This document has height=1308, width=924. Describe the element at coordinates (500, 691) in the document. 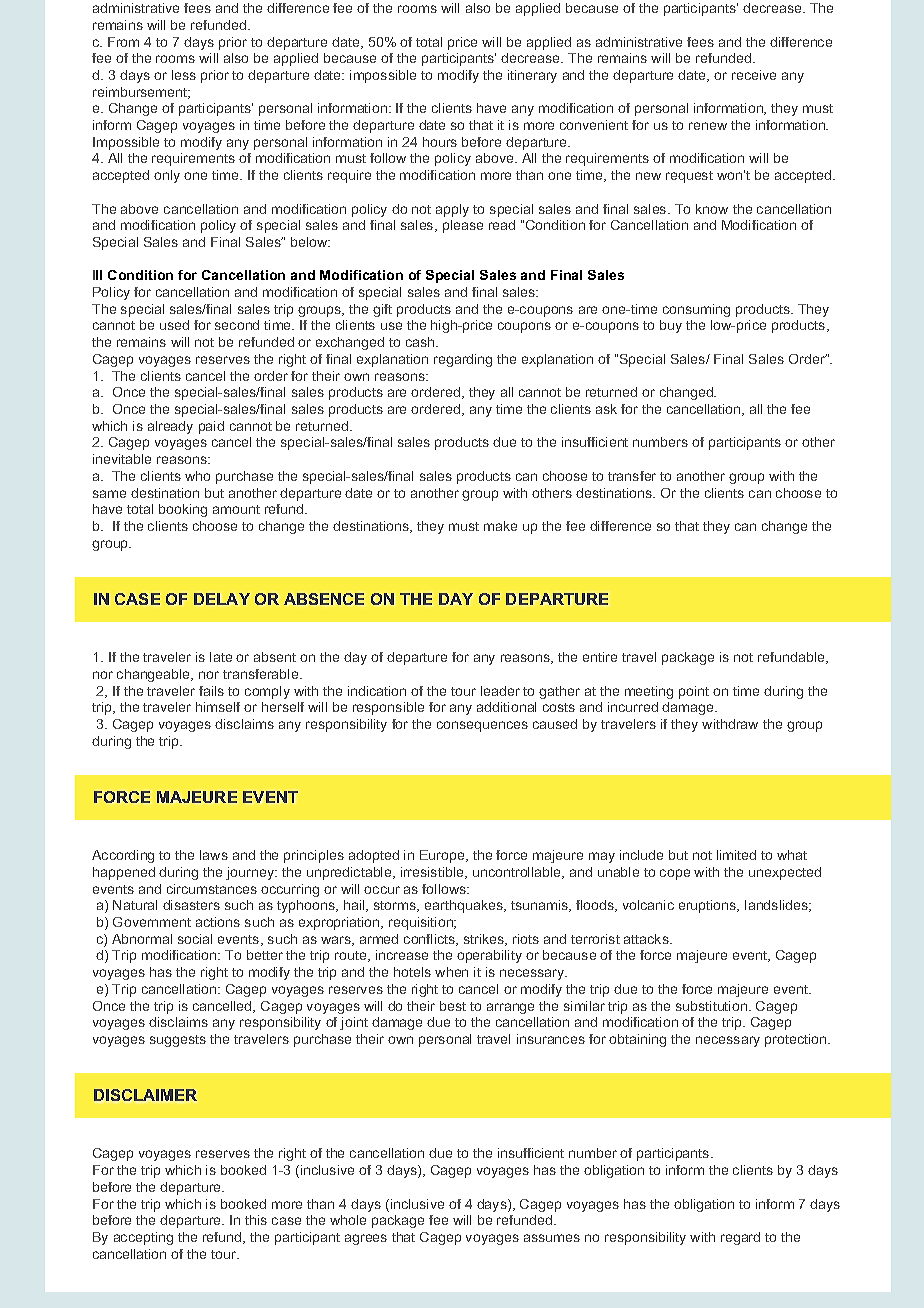

I see `leader` at that location.
